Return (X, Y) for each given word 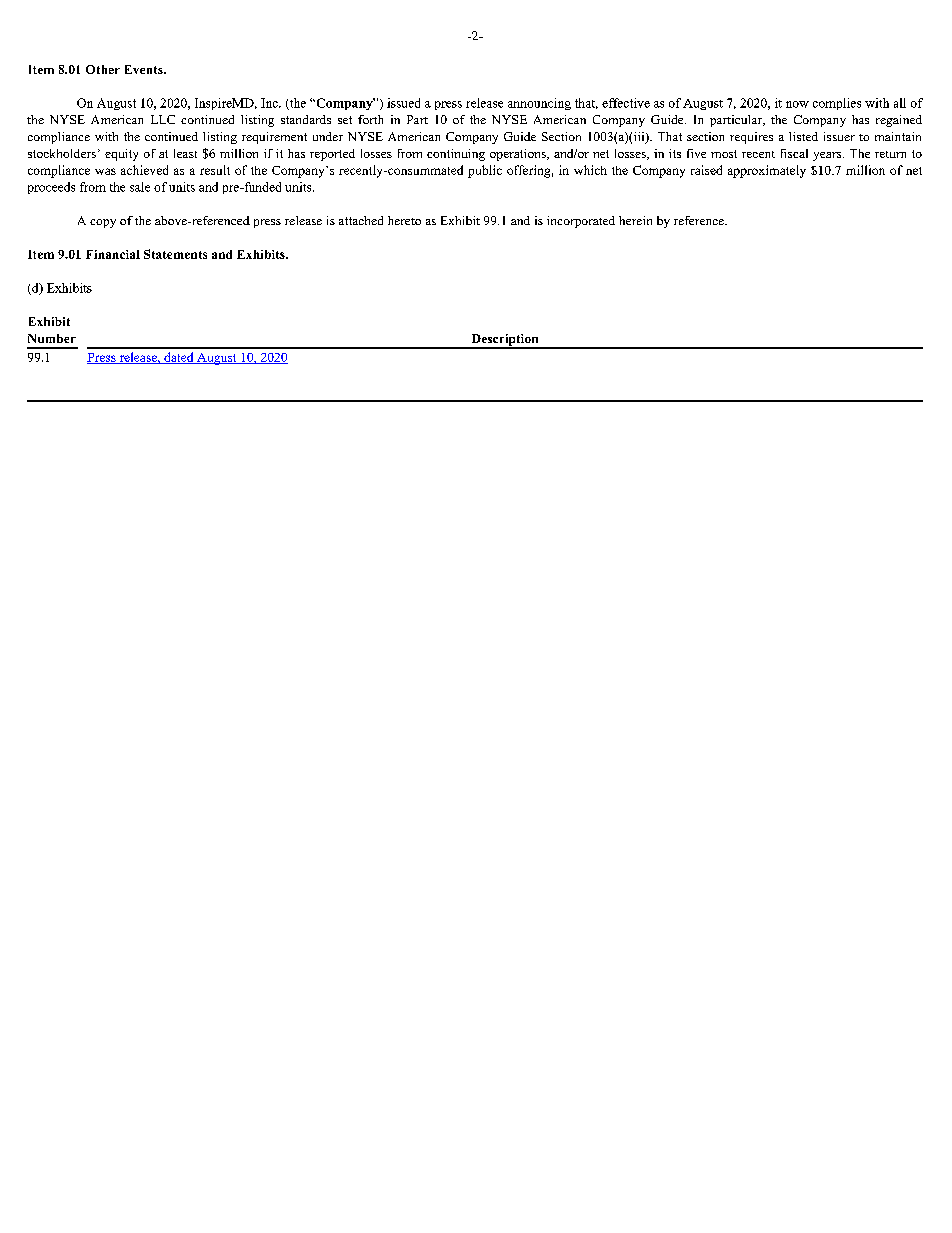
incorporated (581, 222)
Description (505, 341)
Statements (175, 254)
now (797, 104)
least (185, 153)
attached (361, 220)
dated (179, 358)
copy (103, 223)
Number (52, 338)
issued (403, 103)
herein (635, 220)
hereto (404, 220)
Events (145, 69)
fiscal (794, 153)
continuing (456, 155)
